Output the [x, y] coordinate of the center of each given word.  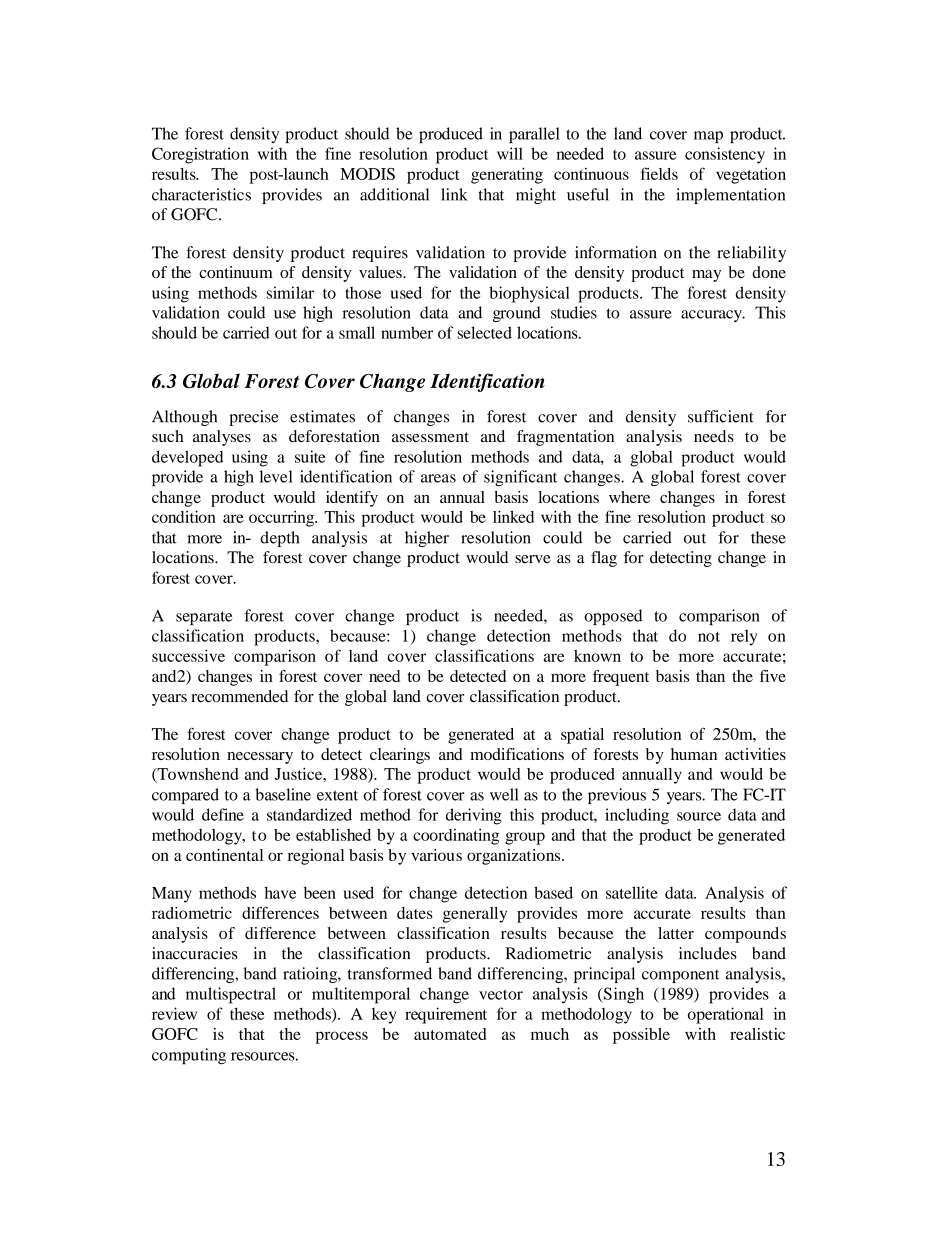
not [709, 636]
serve [533, 559]
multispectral [231, 995]
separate [204, 618]
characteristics [201, 194]
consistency [725, 155]
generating [507, 175]
